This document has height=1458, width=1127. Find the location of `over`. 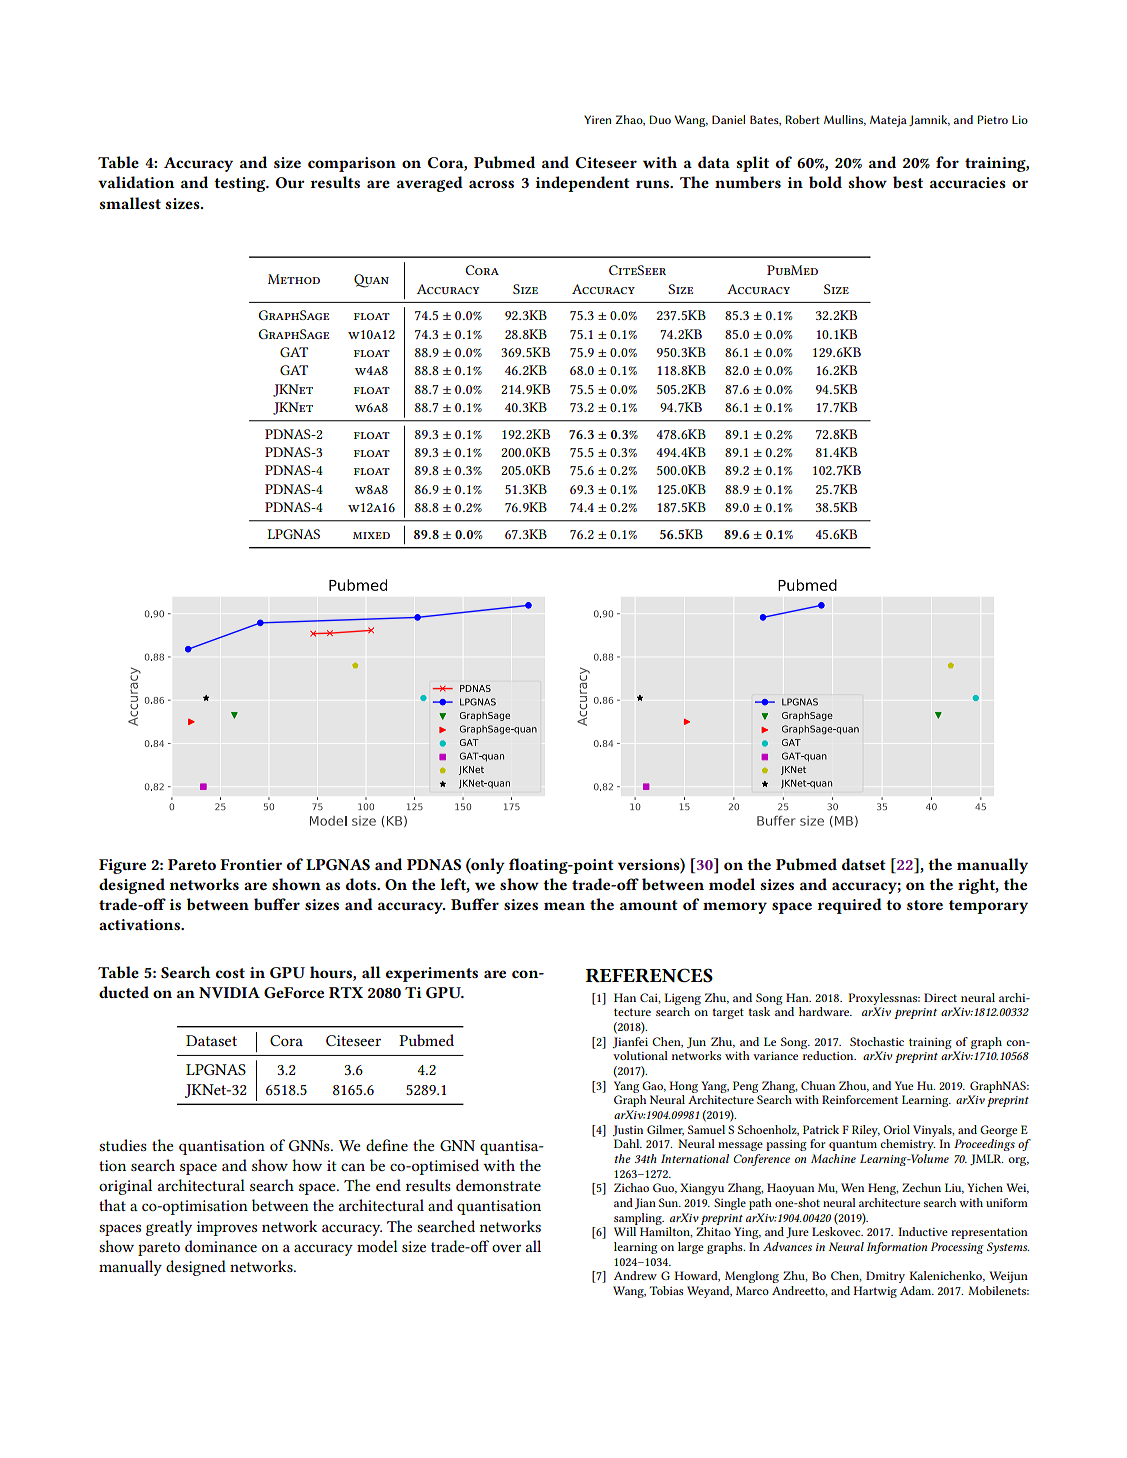

over is located at coordinates (506, 1248).
